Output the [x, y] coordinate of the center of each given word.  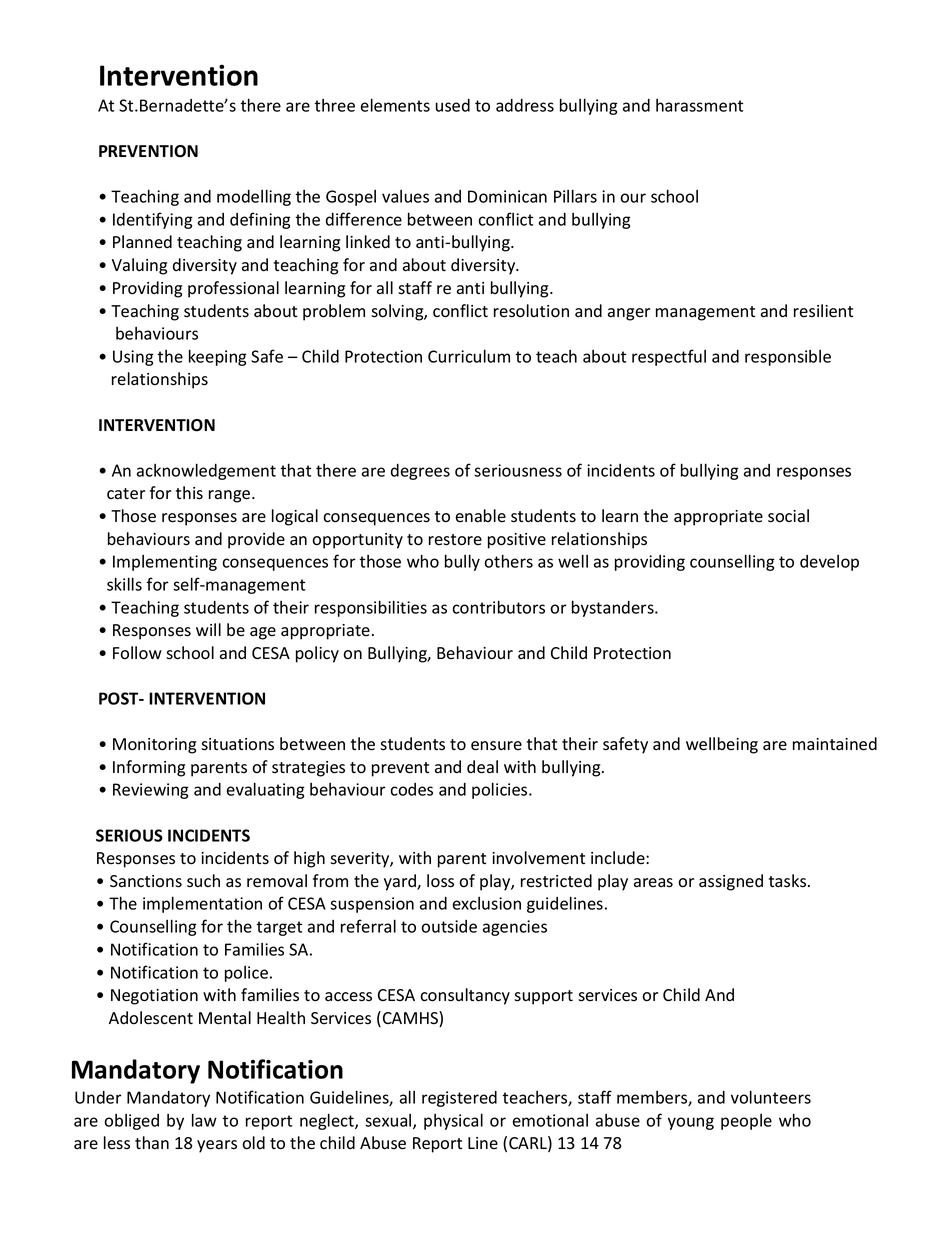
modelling [254, 197]
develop [829, 563]
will [208, 629]
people [746, 1122]
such [203, 881]
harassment [699, 105]
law [204, 1120]
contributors [498, 607]
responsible [788, 358]
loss [440, 881]
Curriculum [469, 356]
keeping [218, 357]
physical [453, 1121]
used [453, 105]
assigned [731, 882]
